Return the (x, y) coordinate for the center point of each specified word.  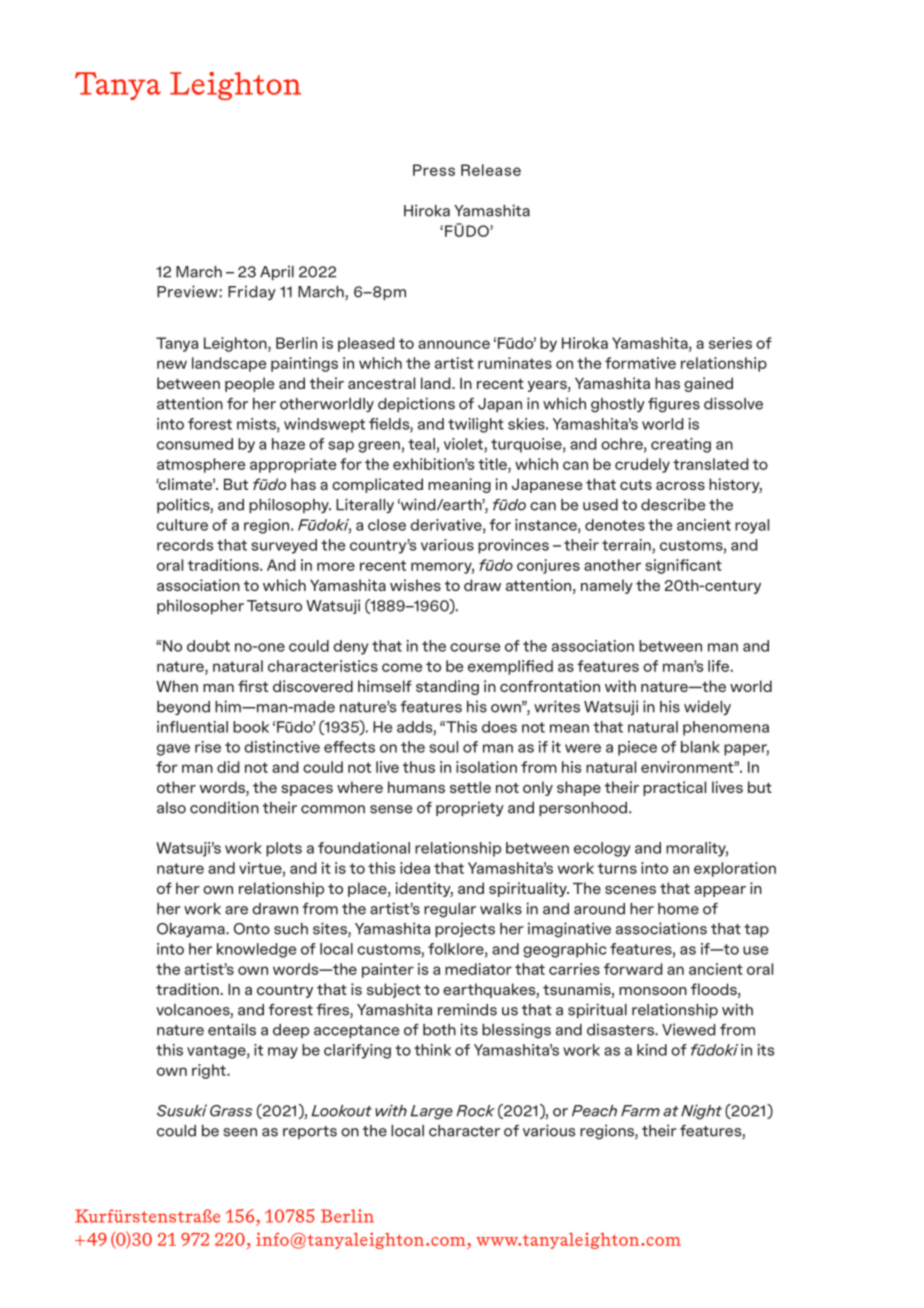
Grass (231, 1111)
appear (720, 891)
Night (701, 1112)
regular (450, 910)
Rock (475, 1111)
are (236, 910)
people (249, 384)
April (277, 272)
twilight (476, 425)
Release (491, 170)
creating (681, 445)
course (475, 647)
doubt (208, 646)
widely (707, 707)
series (730, 343)
